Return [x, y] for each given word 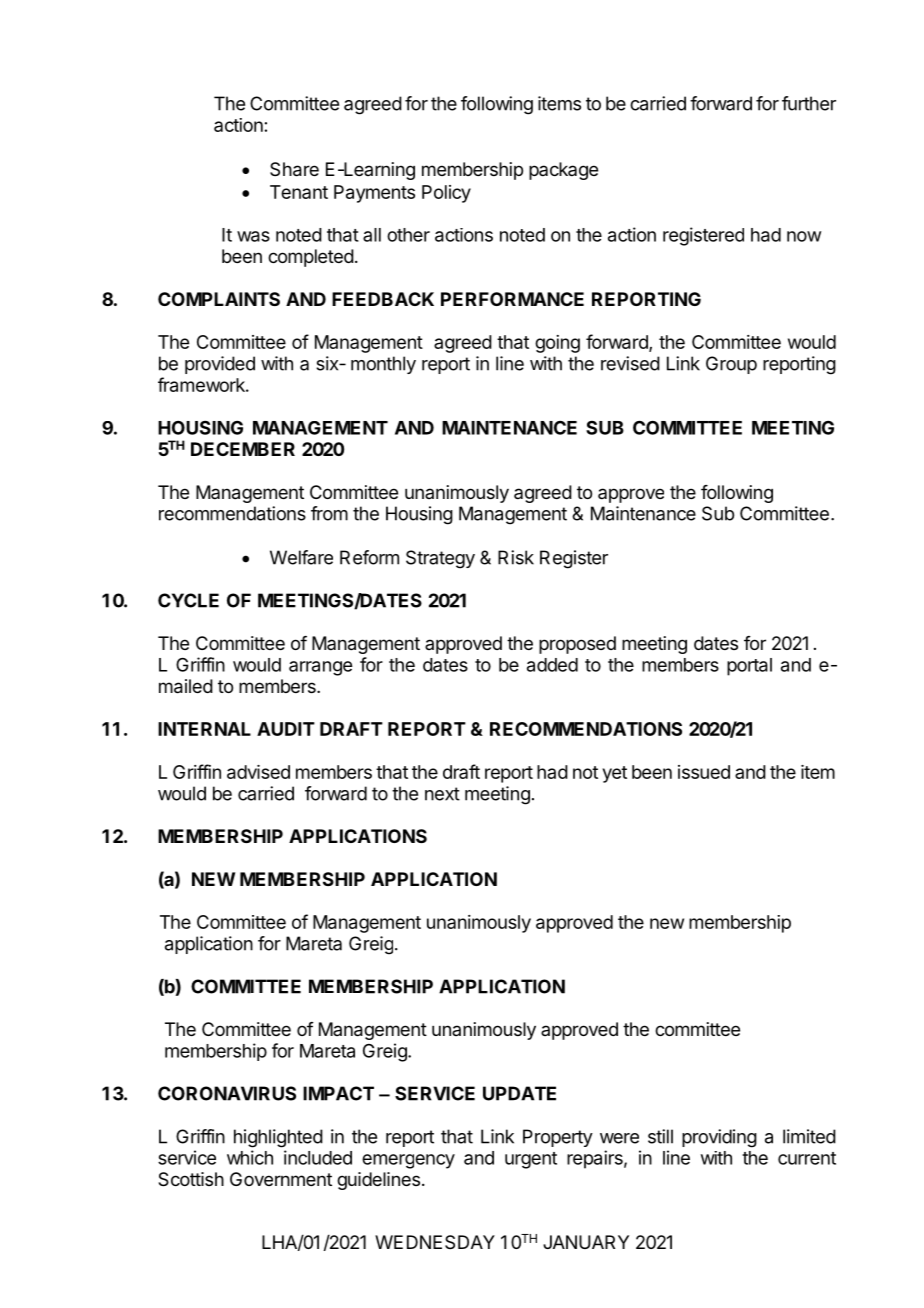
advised [258, 772]
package [563, 171]
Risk [516, 557]
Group [731, 365]
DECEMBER [243, 449]
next [442, 794]
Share [294, 169]
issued [704, 772]
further [809, 103]
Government [281, 1179]
